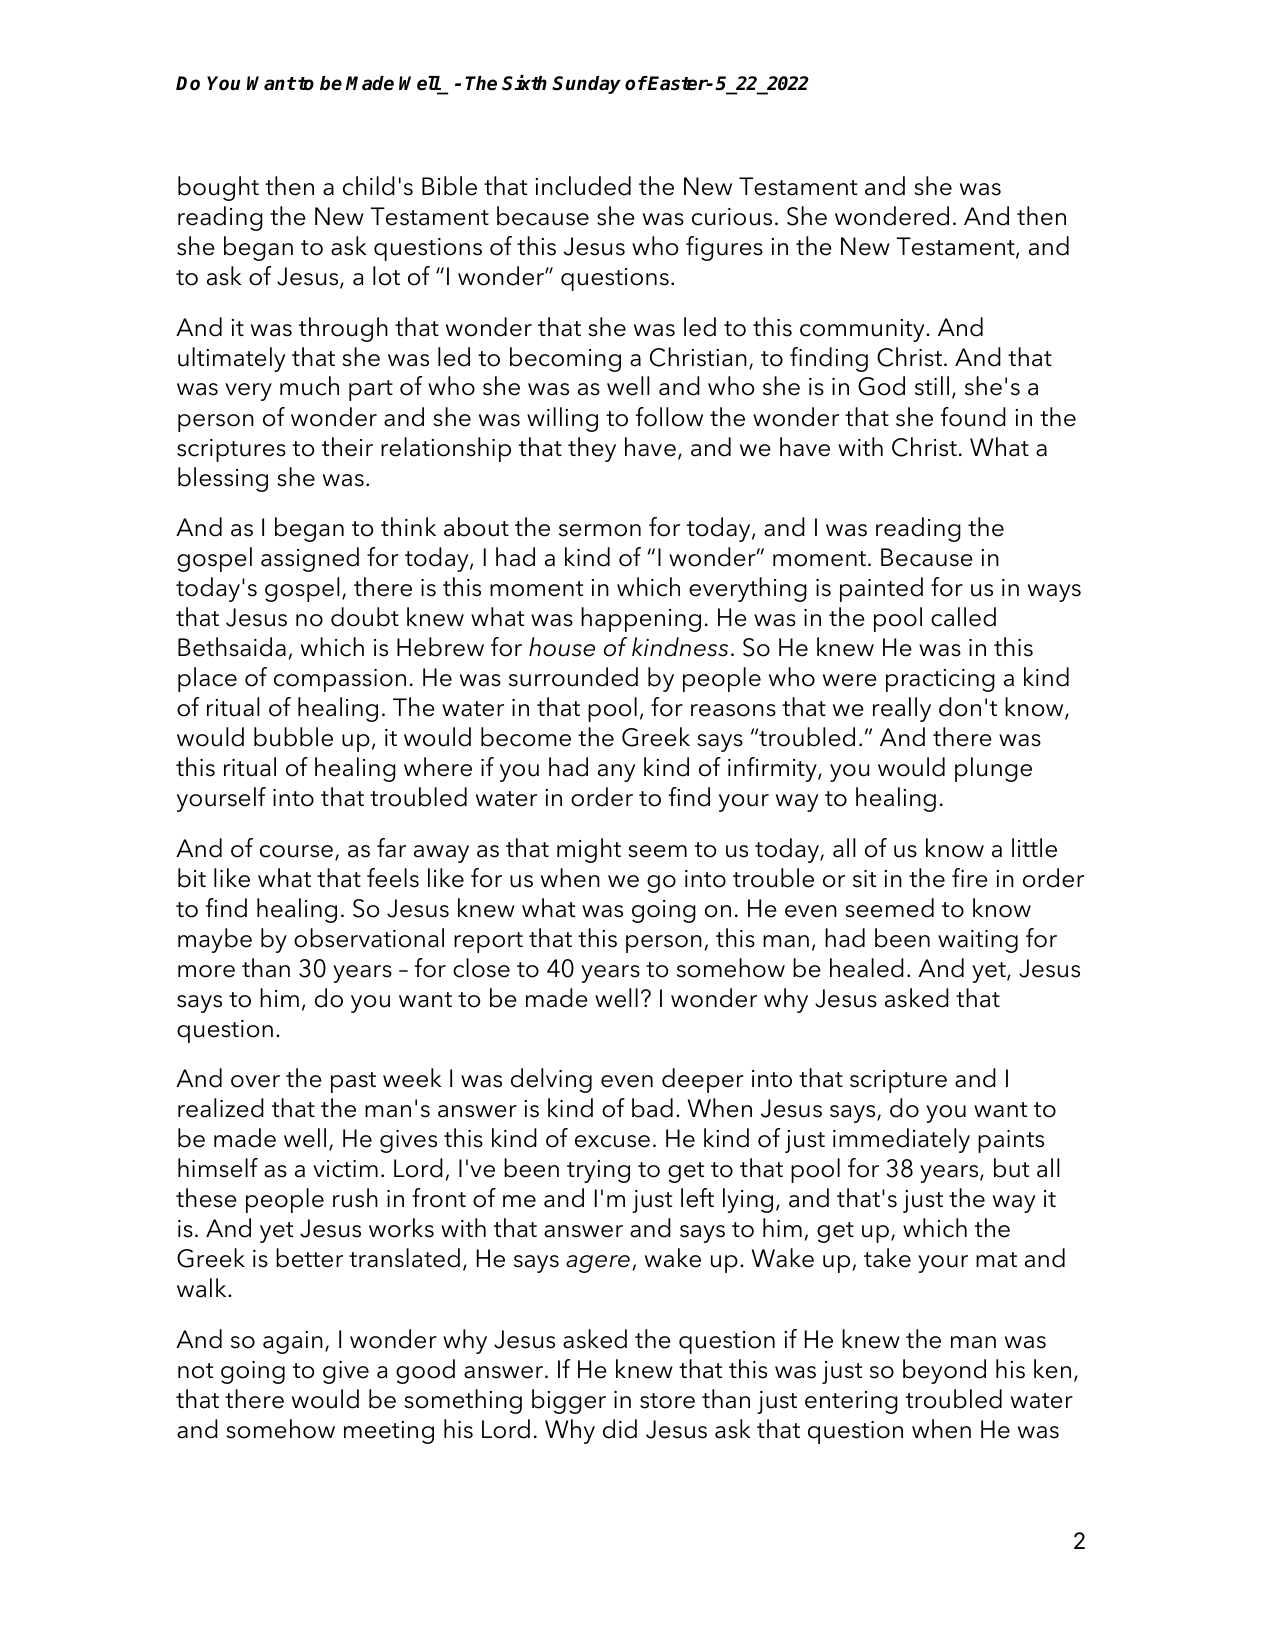 Image resolution: width=1261 pixels, height=1632 pixels. What do you see at coordinates (667, 1401) in the page?
I see `store` at bounding box center [667, 1401].
